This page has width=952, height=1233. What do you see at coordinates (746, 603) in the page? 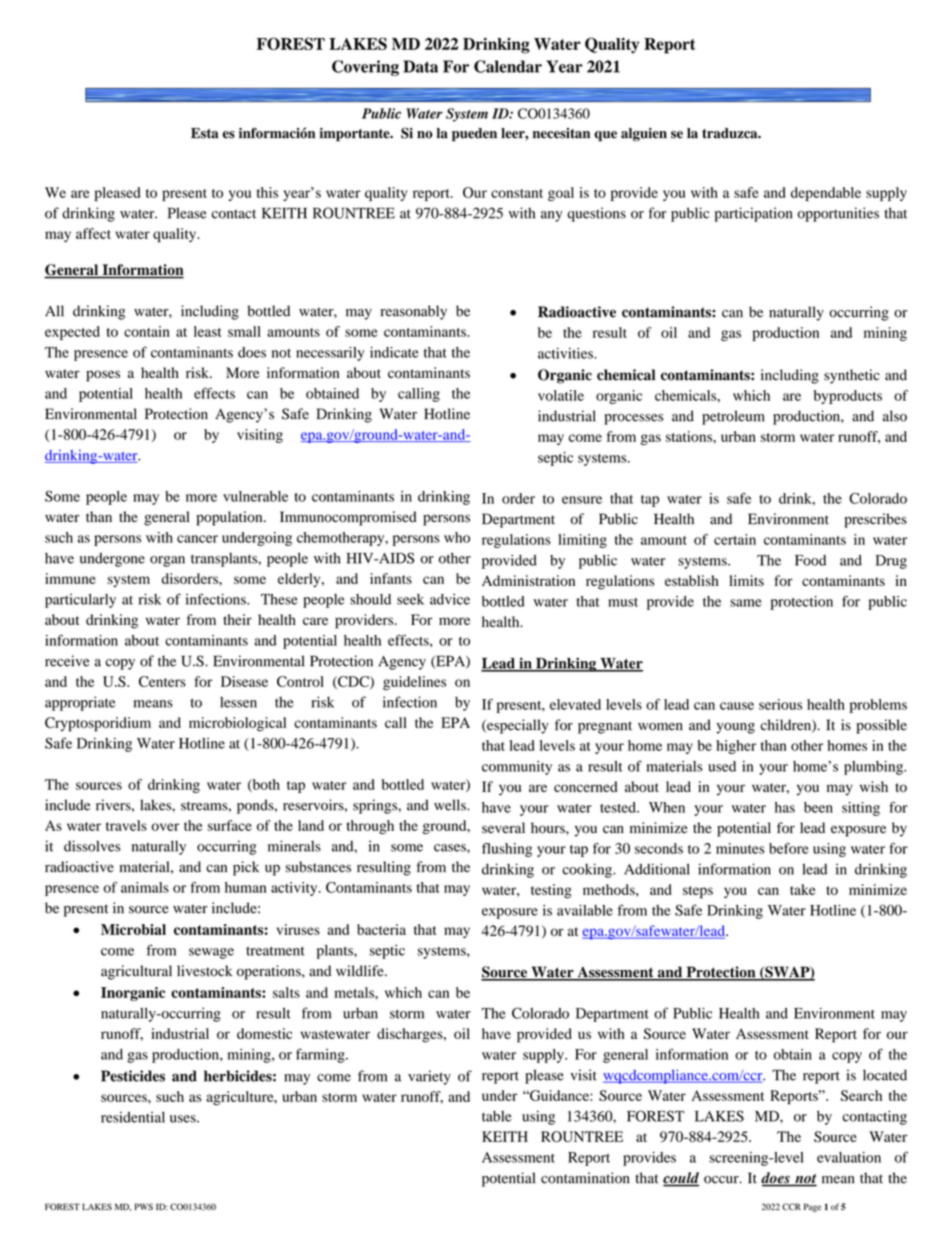
I see `same` at bounding box center [746, 603].
